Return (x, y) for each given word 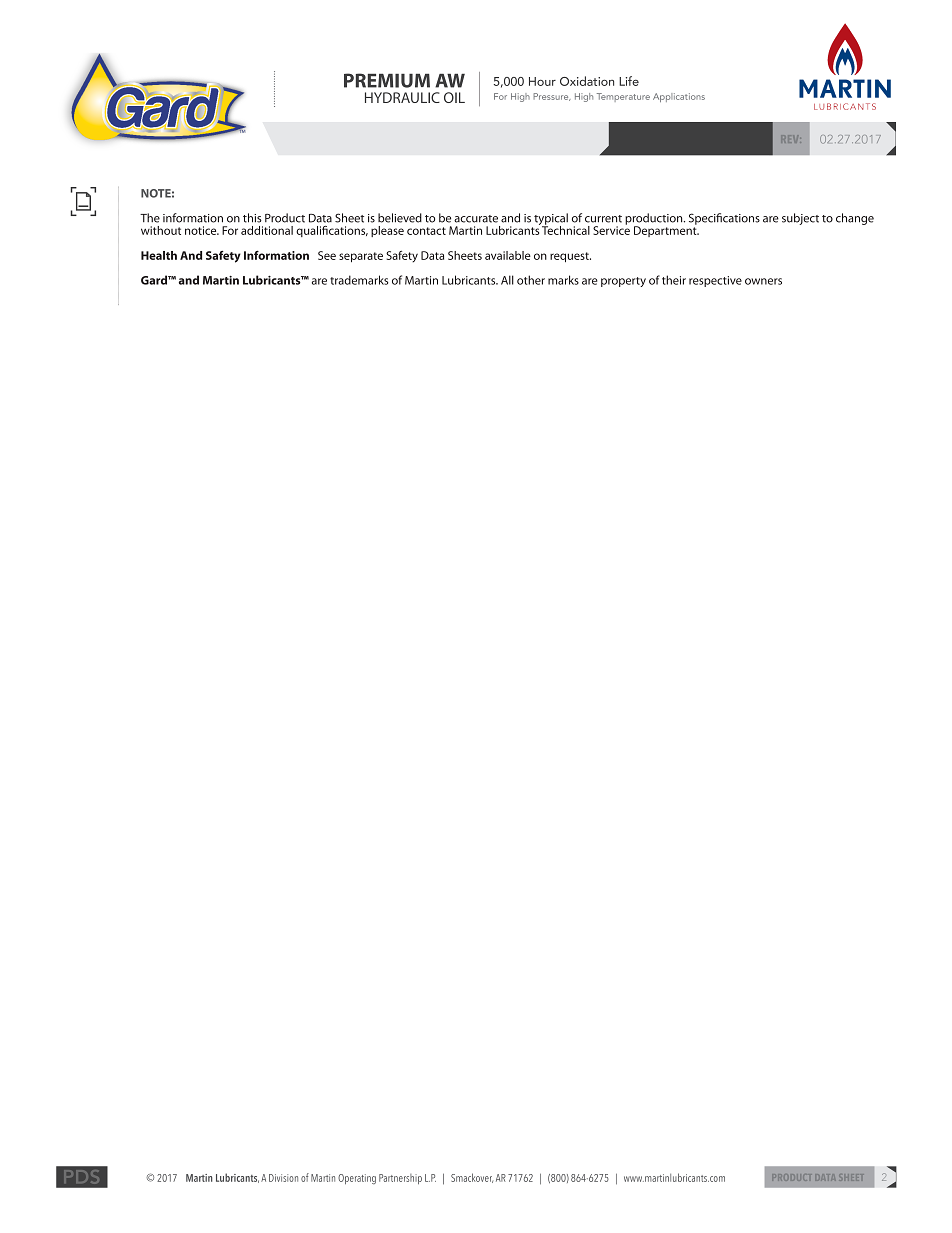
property (623, 282)
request (570, 257)
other (531, 280)
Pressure (552, 97)
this (252, 218)
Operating (357, 1179)
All (507, 280)
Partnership (400, 1179)
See (327, 255)
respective (715, 281)
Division (283, 1178)
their (674, 280)
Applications (679, 97)
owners (763, 281)
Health (159, 255)
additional (267, 230)
